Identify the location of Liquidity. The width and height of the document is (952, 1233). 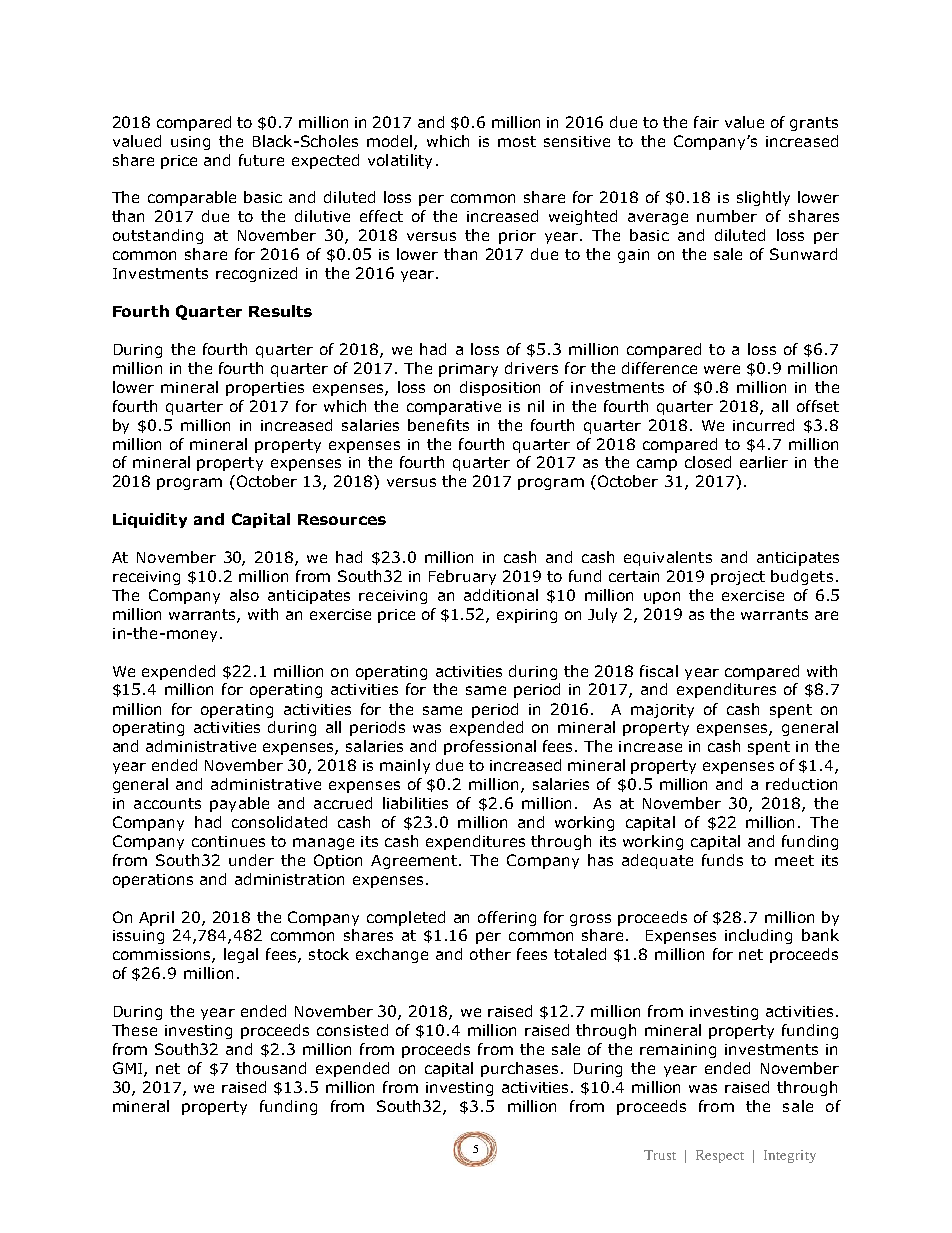
(150, 520).
